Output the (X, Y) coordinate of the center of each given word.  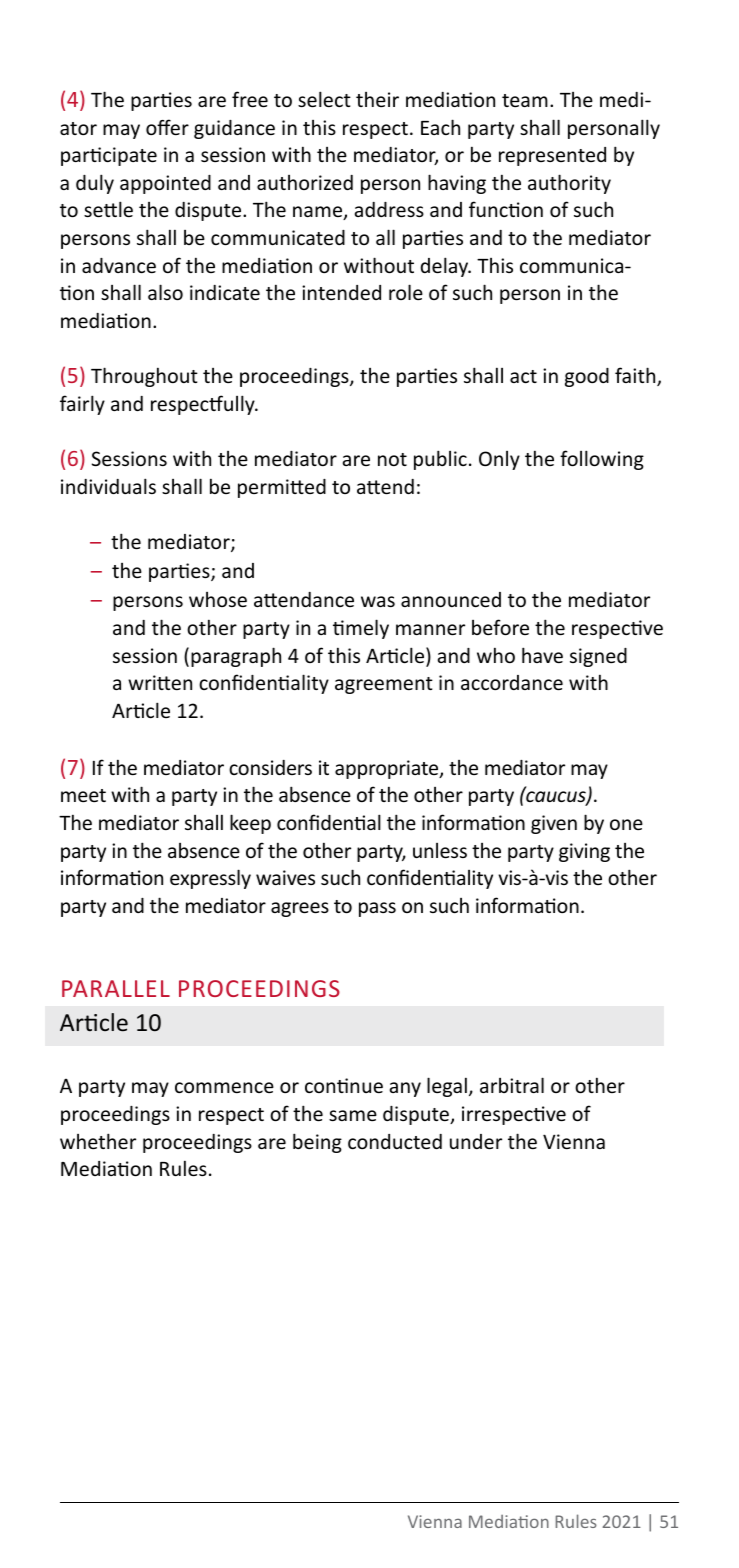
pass (377, 909)
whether (98, 1141)
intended (341, 292)
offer (167, 127)
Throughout (144, 377)
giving (584, 852)
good (587, 377)
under (476, 1141)
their (377, 99)
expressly (210, 879)
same (353, 1115)
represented (552, 156)
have (542, 655)
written (160, 682)
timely (361, 629)
